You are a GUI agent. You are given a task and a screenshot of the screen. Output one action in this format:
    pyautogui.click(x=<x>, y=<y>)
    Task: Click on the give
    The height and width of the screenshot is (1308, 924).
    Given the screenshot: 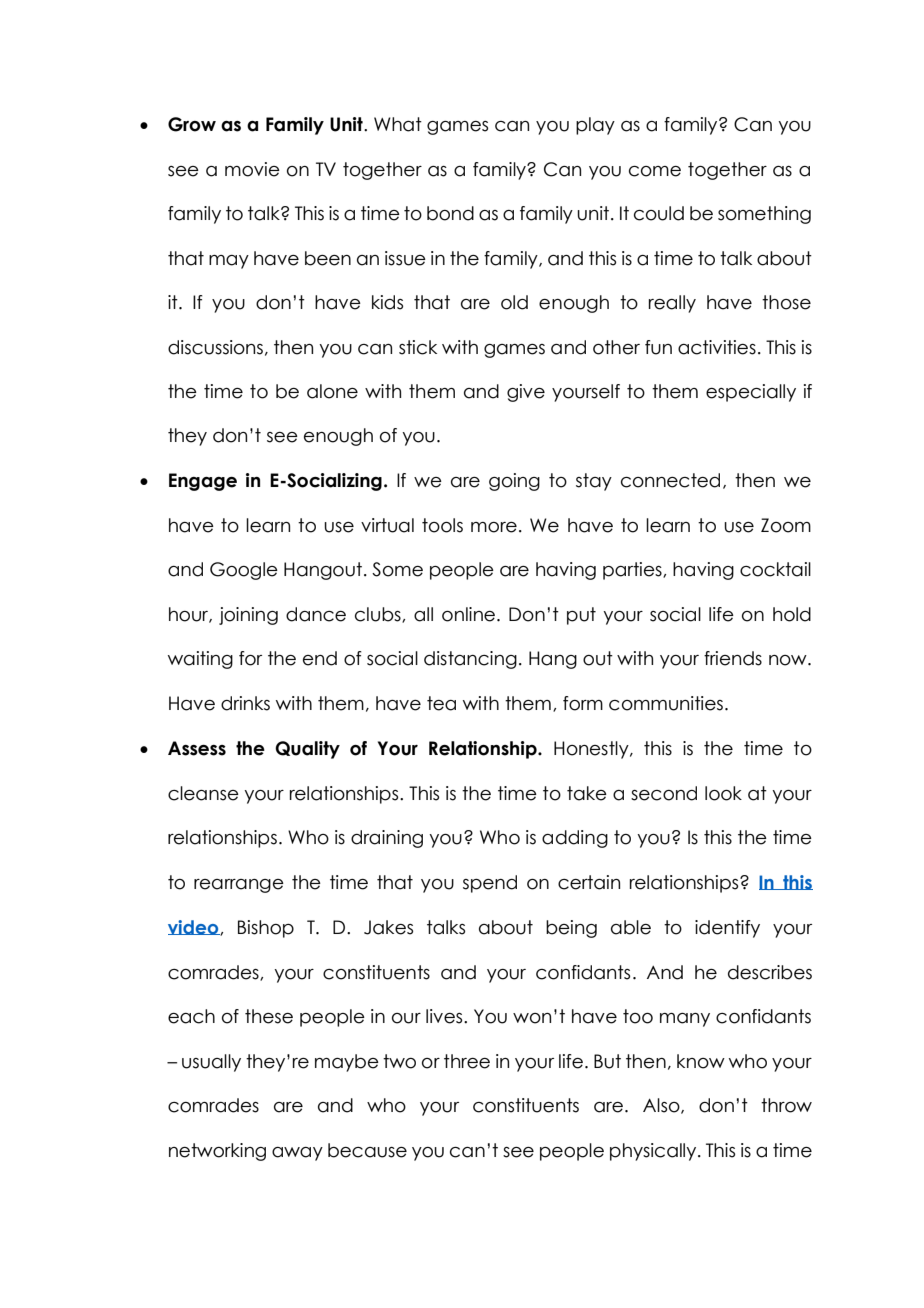 What is the action you would take?
    pyautogui.click(x=526, y=393)
